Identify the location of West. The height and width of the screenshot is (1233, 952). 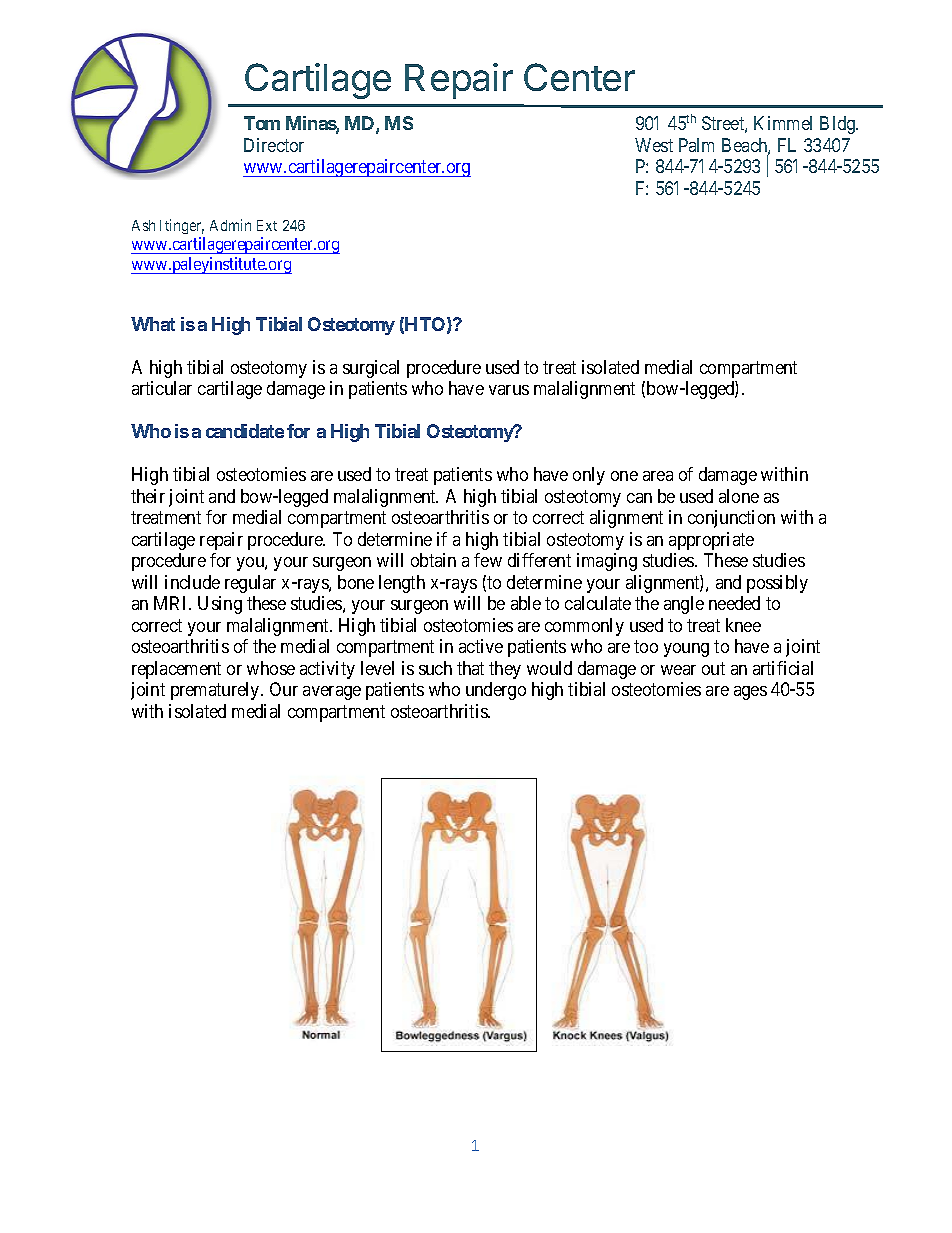
(654, 145).
